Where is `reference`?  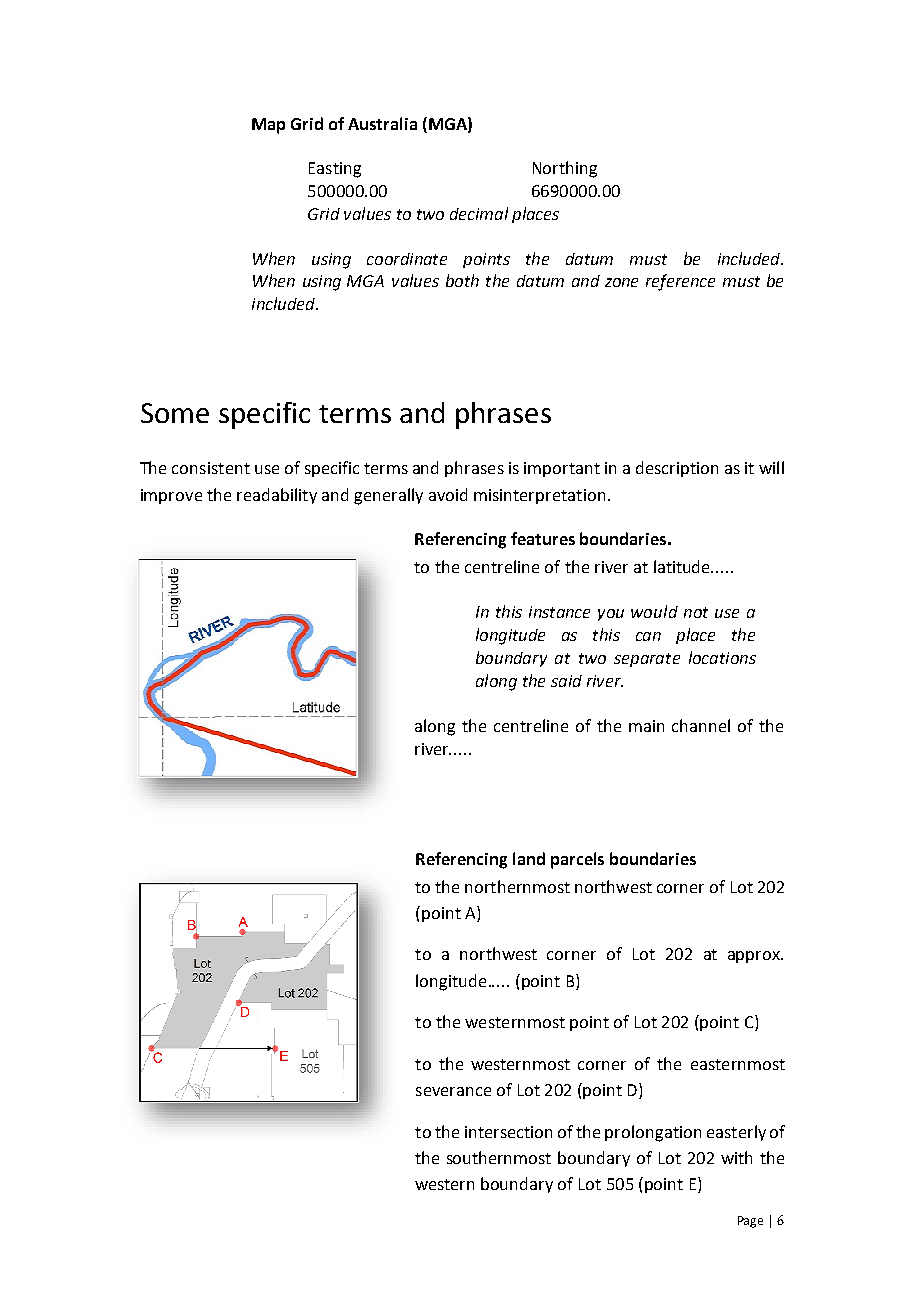
reference is located at coordinates (680, 282).
